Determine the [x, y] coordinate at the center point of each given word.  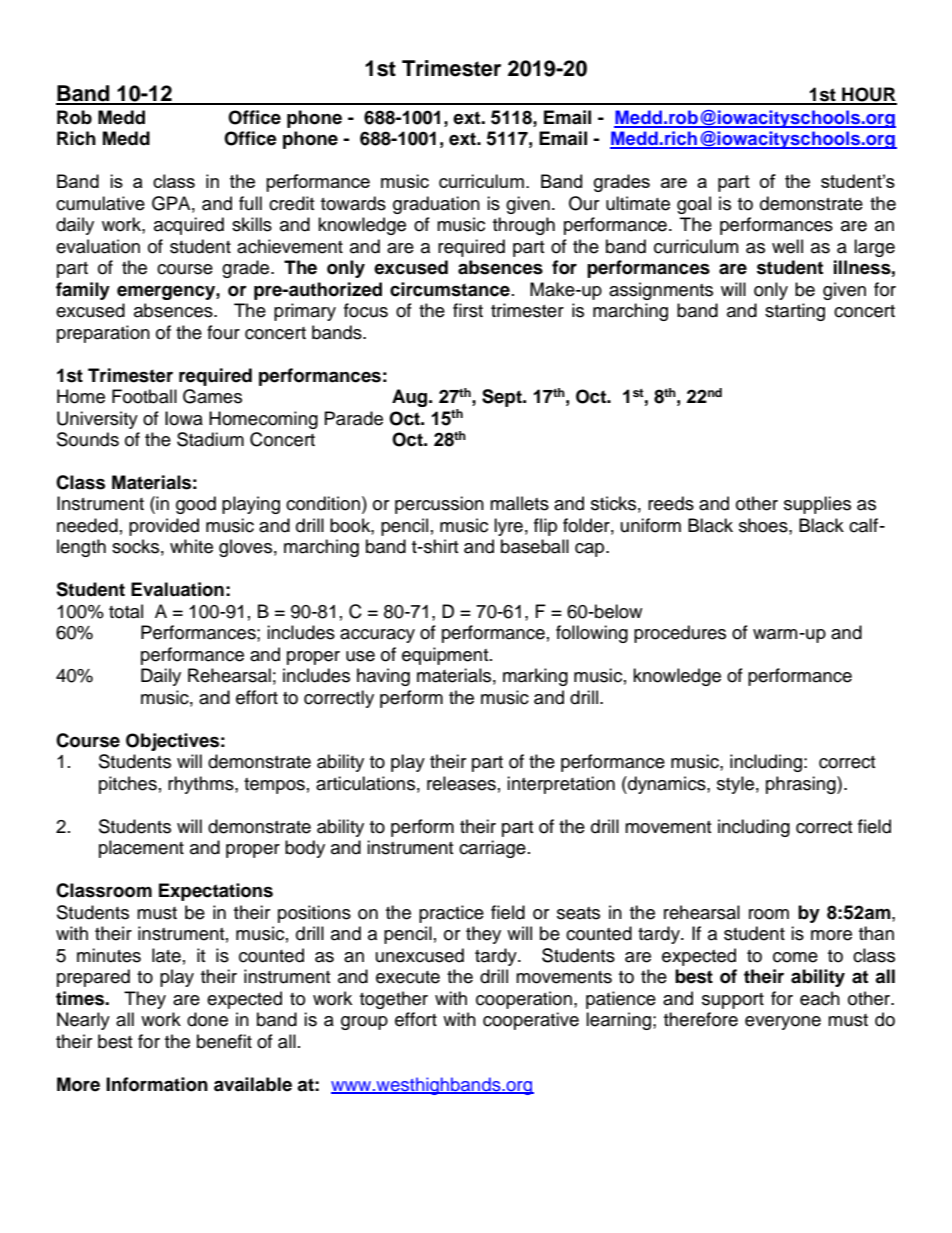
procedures [680, 634]
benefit [224, 1041]
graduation [436, 205]
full [250, 203]
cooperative [531, 1021]
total [126, 611]
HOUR [868, 95]
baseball [535, 546]
